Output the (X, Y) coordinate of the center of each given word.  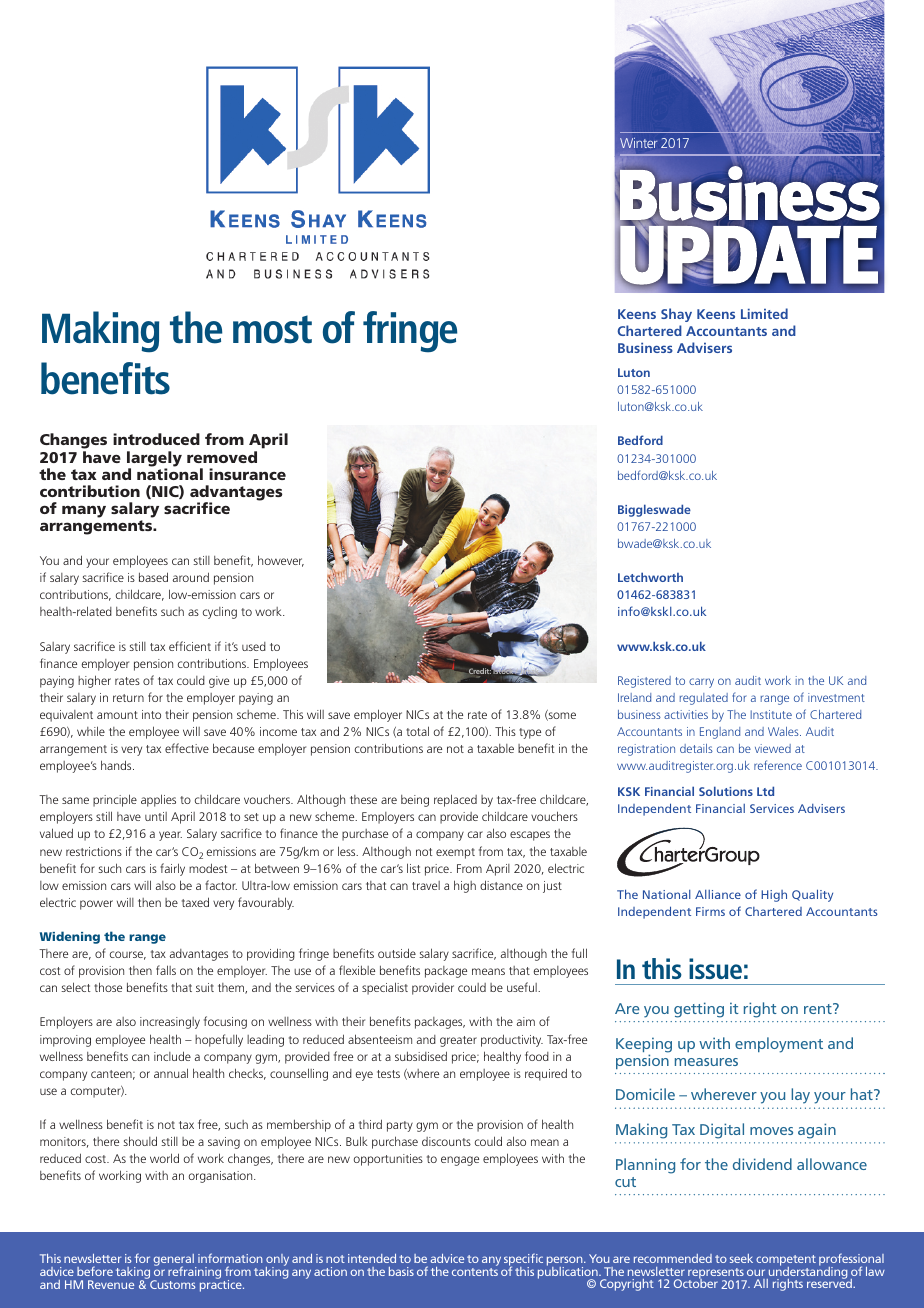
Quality (812, 895)
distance (501, 885)
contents (475, 1272)
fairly (172, 869)
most (272, 329)
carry (701, 683)
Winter (638, 143)
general (174, 1261)
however (281, 561)
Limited (764, 313)
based (153, 577)
